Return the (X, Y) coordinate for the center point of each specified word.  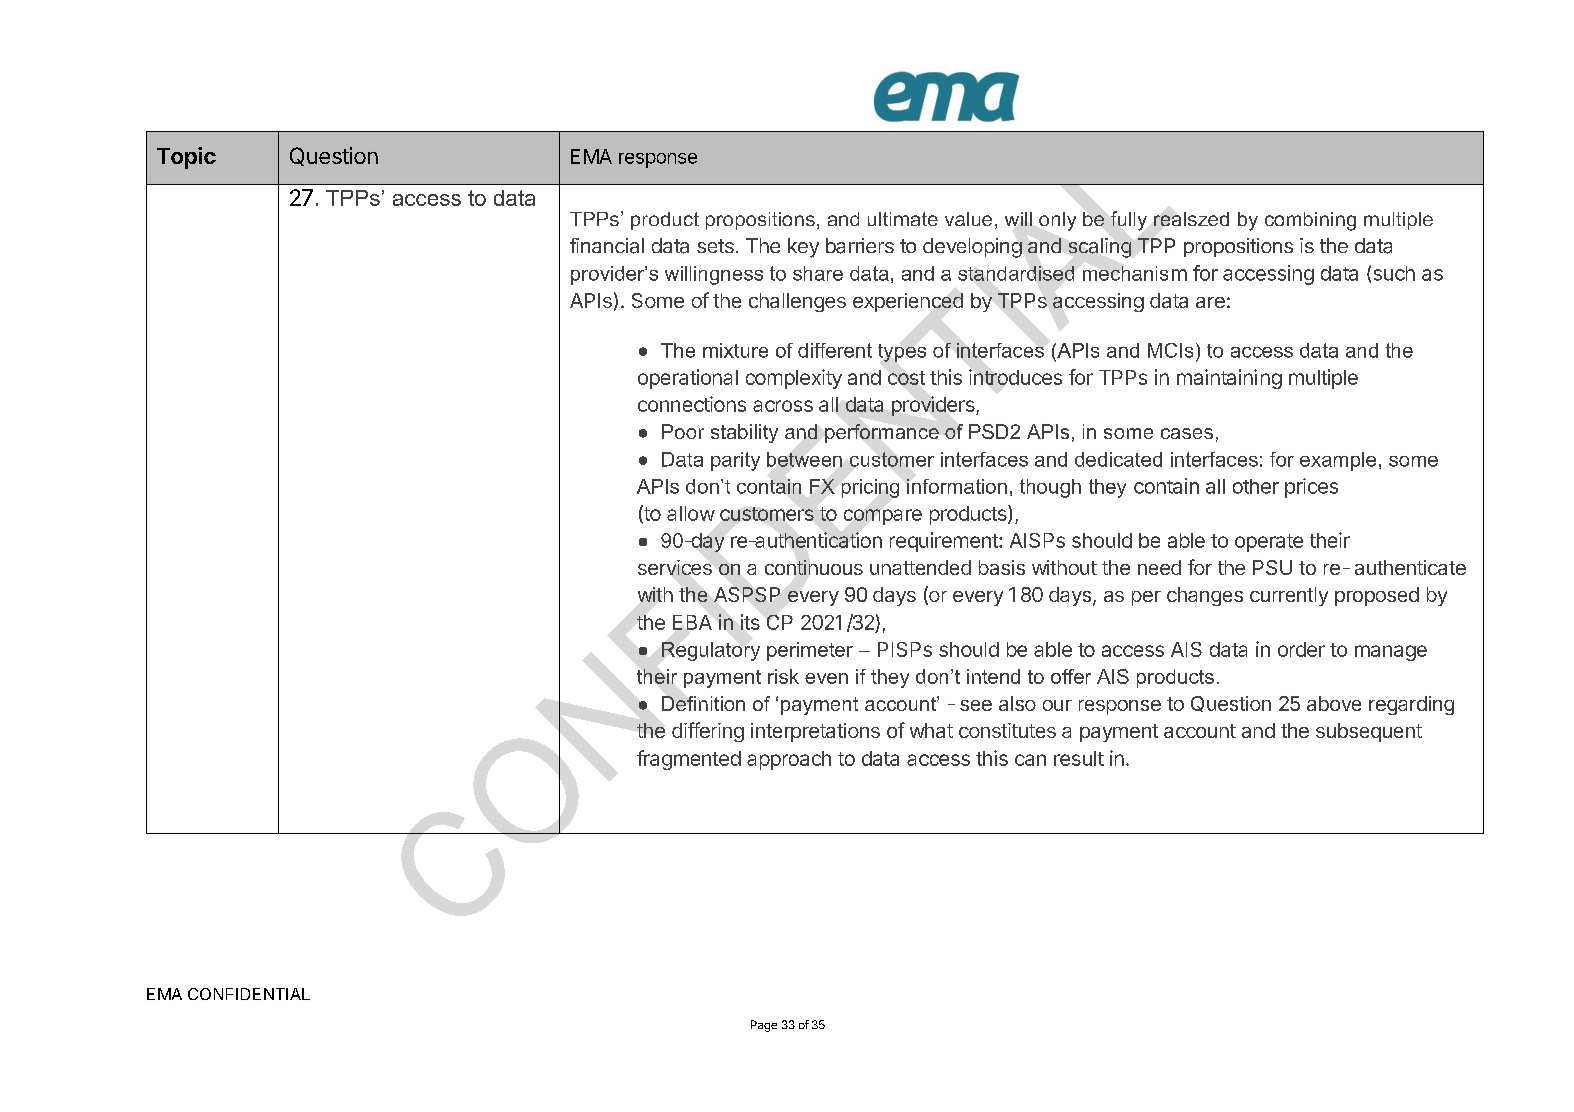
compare (883, 517)
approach (789, 760)
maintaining (1229, 379)
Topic (186, 158)
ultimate (903, 219)
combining (1310, 221)
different (835, 350)
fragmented (689, 760)
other (1256, 486)
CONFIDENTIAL (249, 994)
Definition (703, 703)
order (1301, 649)
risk (783, 676)
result (1079, 758)
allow (691, 513)
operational (688, 379)
